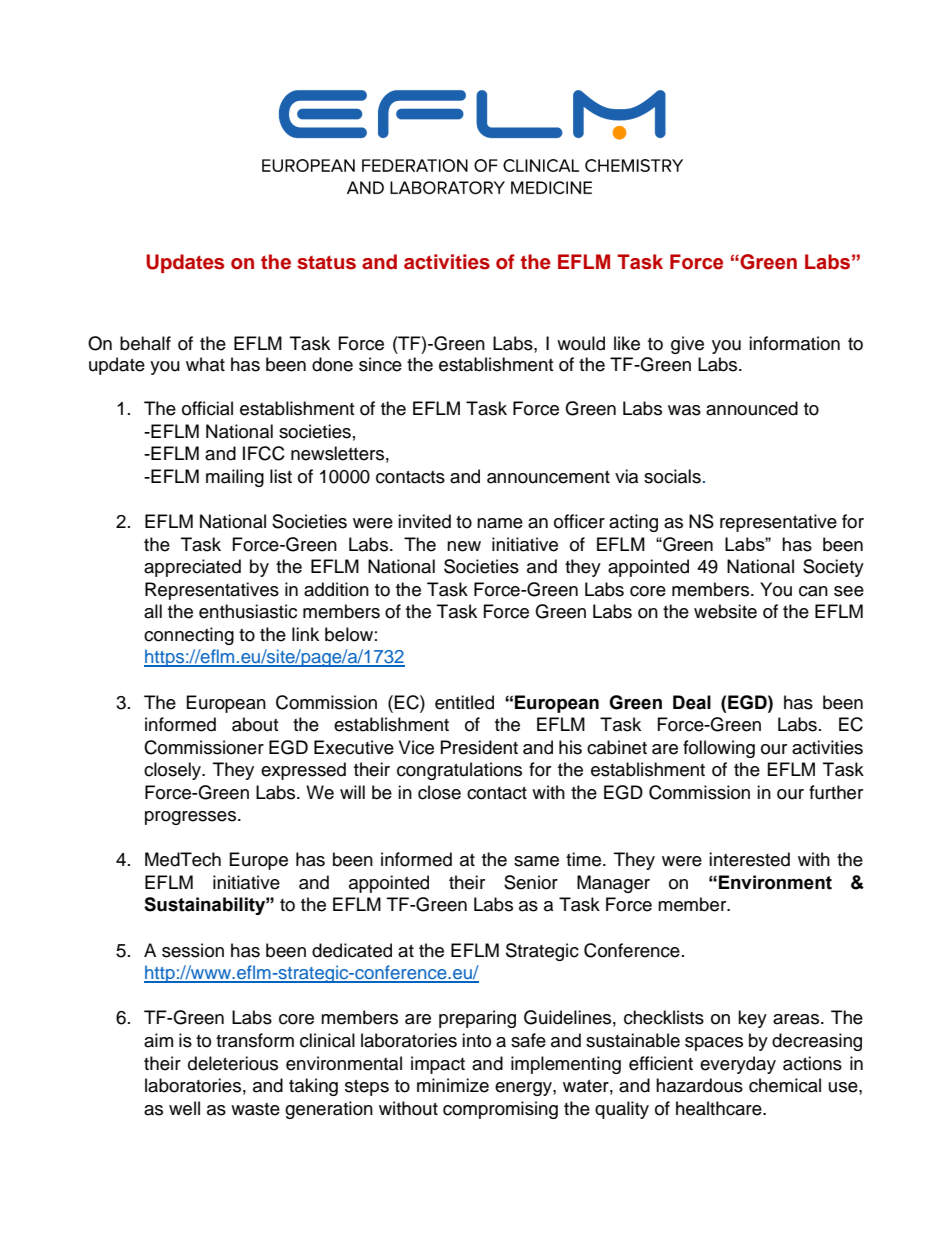 Image resolution: width=952 pixels, height=1233 pixels. What do you see at coordinates (794, 343) in the page?
I see `information` at bounding box center [794, 343].
